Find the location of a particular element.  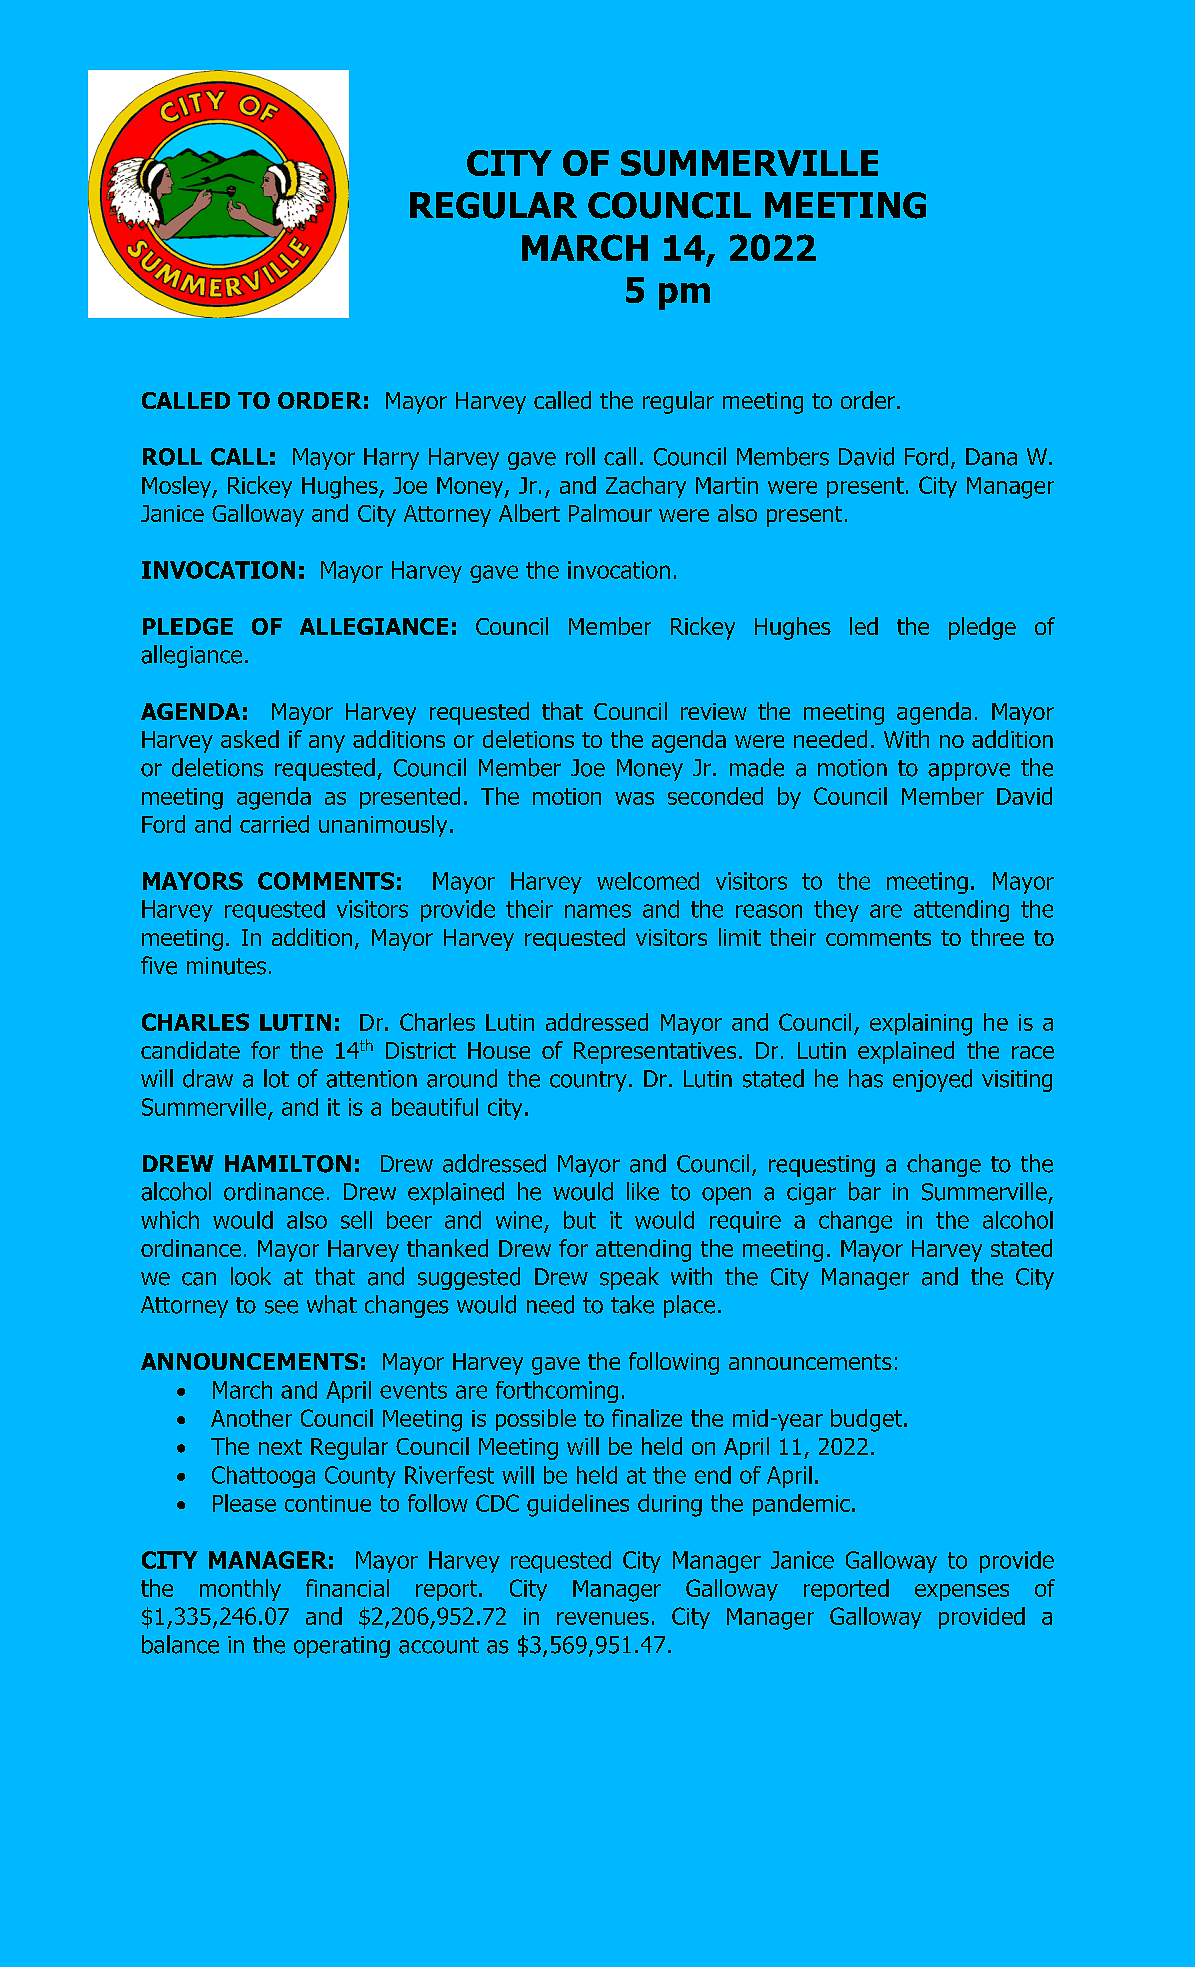

Dana is located at coordinates (991, 457).
